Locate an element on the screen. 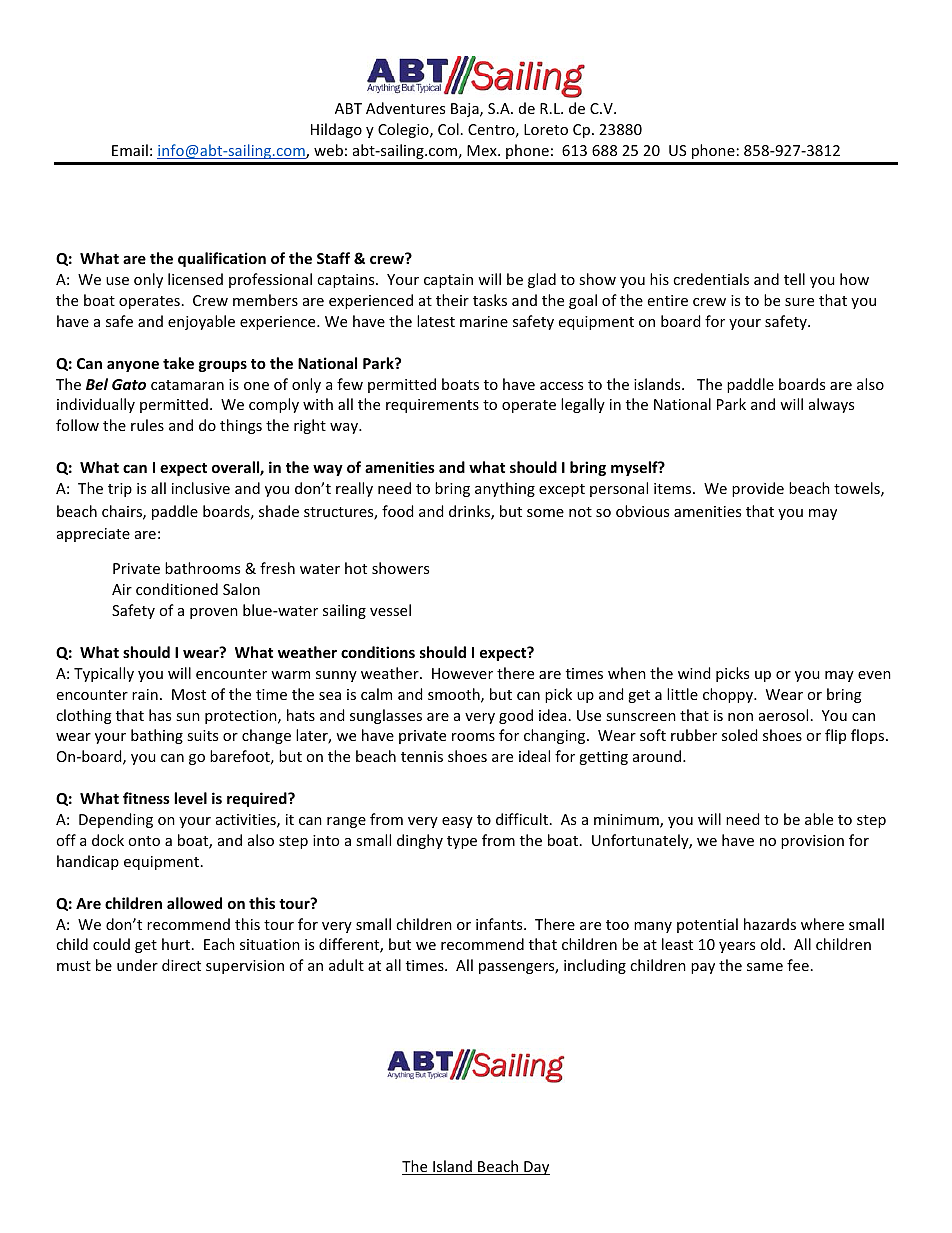 Image resolution: width=952 pixels, height=1233 pixels. old is located at coordinates (770, 944).
